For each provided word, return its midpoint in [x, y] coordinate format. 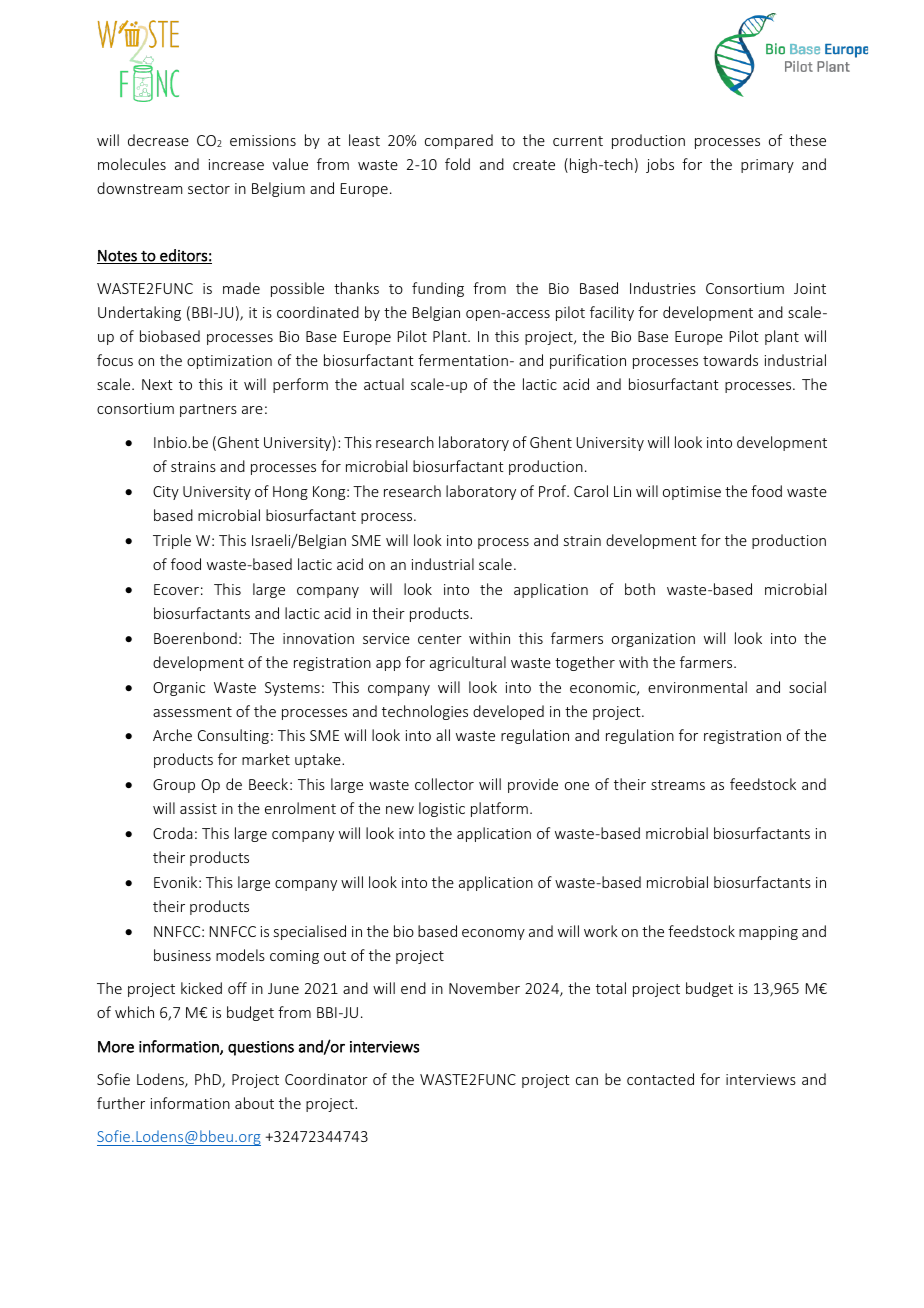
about [254, 1103]
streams [678, 785]
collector [444, 784]
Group [174, 786]
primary [767, 166]
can [587, 1081]
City [166, 493]
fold [457, 164]
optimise [692, 493]
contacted [660, 1079]
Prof [554, 491]
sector [209, 189]
